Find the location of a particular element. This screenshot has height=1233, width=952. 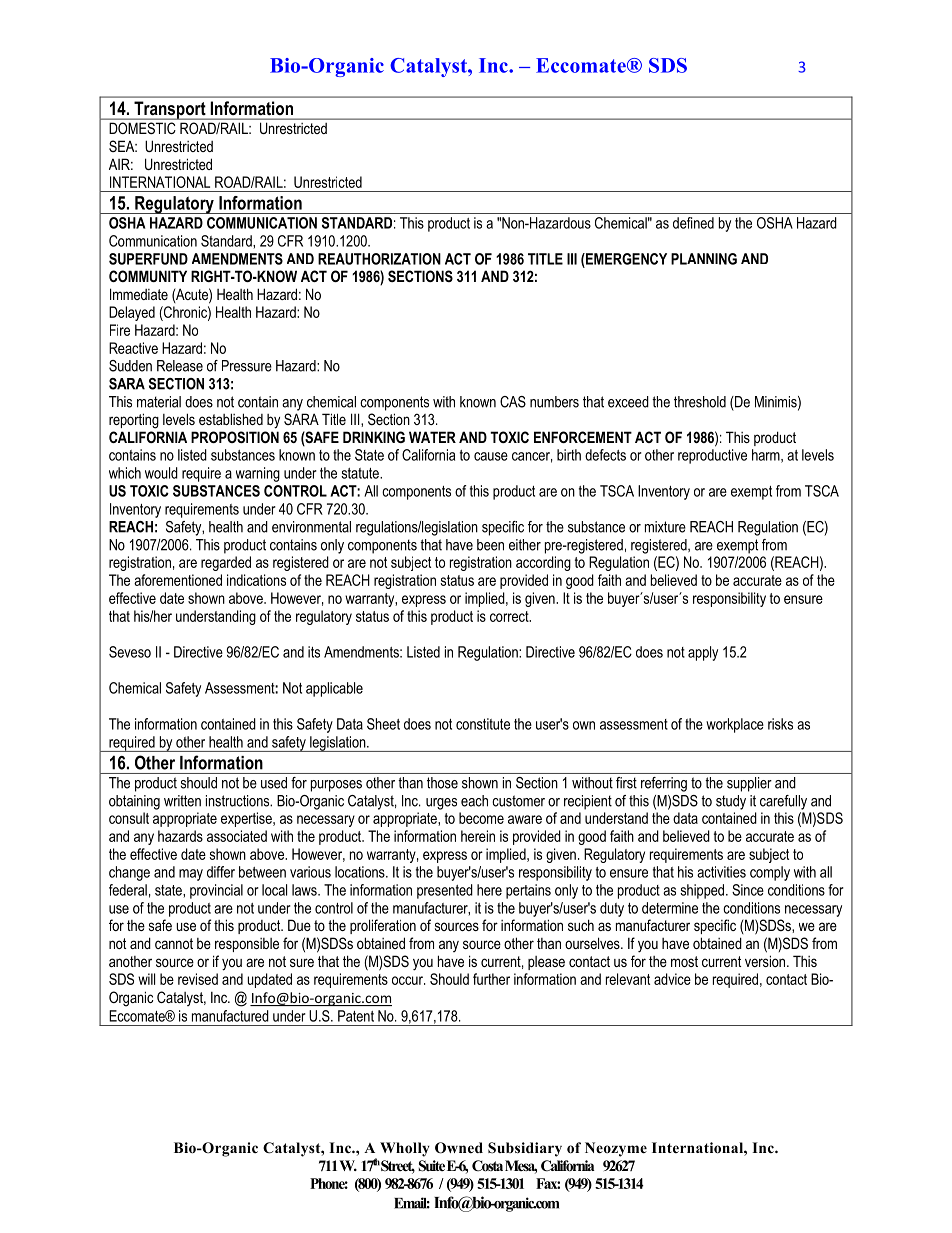

COMMUNITY is located at coordinates (148, 276).
